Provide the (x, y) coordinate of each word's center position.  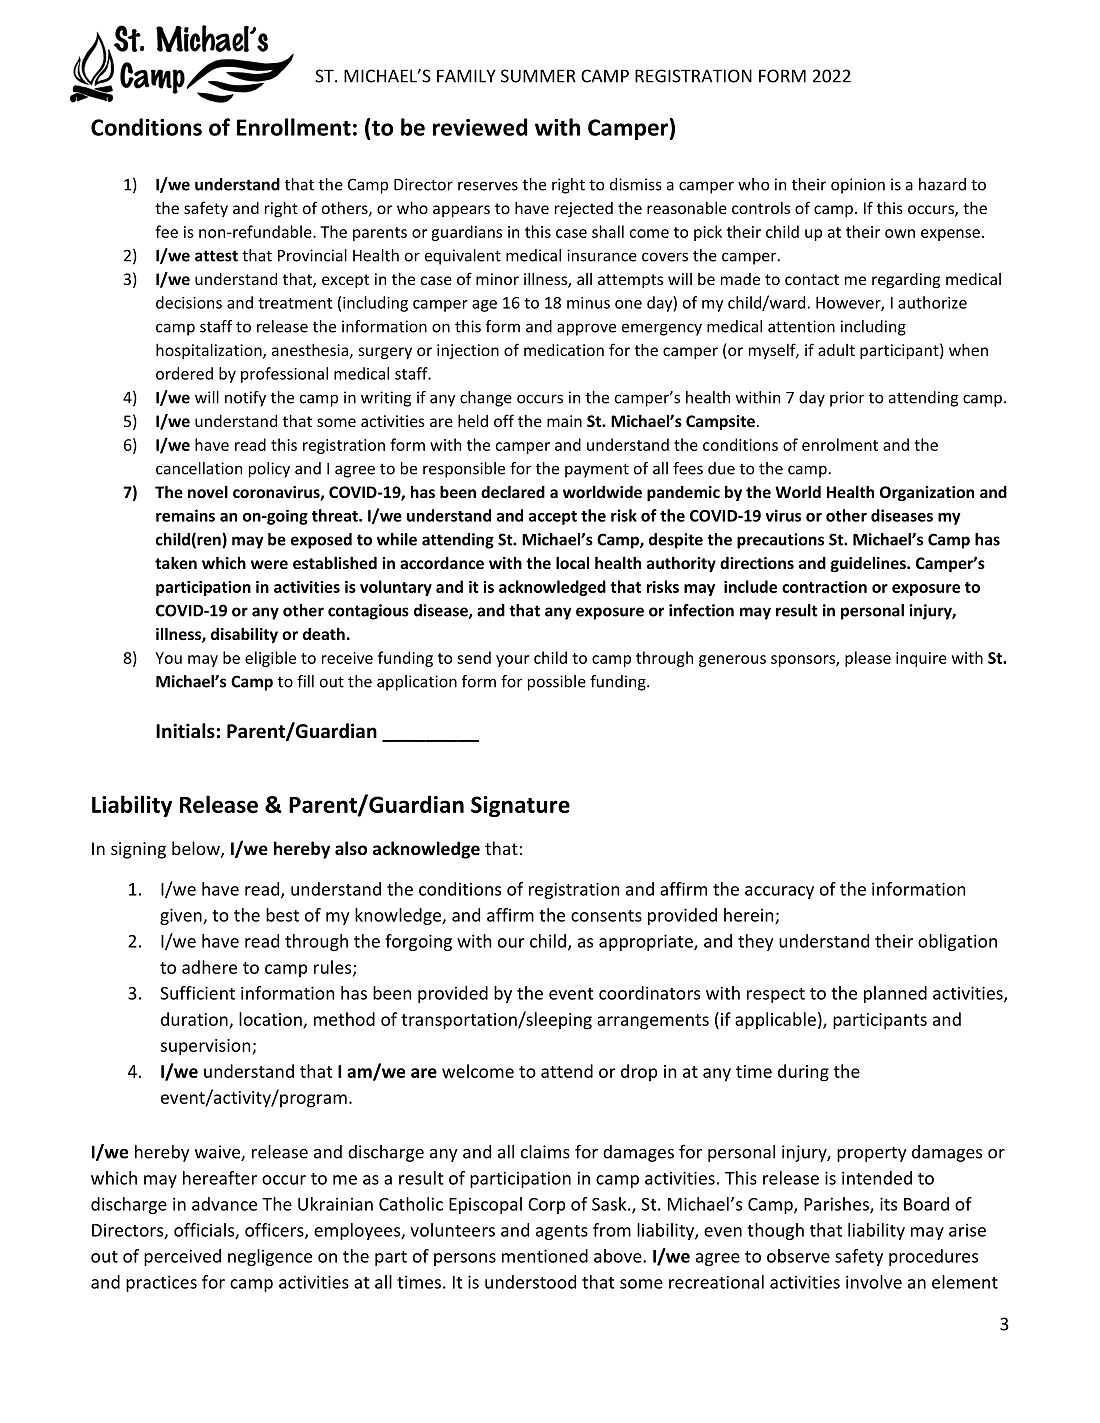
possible (557, 683)
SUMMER (538, 76)
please (868, 659)
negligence (270, 1257)
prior (847, 399)
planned (895, 994)
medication (564, 350)
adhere (209, 967)
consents (606, 916)
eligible (270, 659)
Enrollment (294, 127)
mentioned (545, 1256)
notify (245, 399)
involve (874, 1282)
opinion (858, 186)
